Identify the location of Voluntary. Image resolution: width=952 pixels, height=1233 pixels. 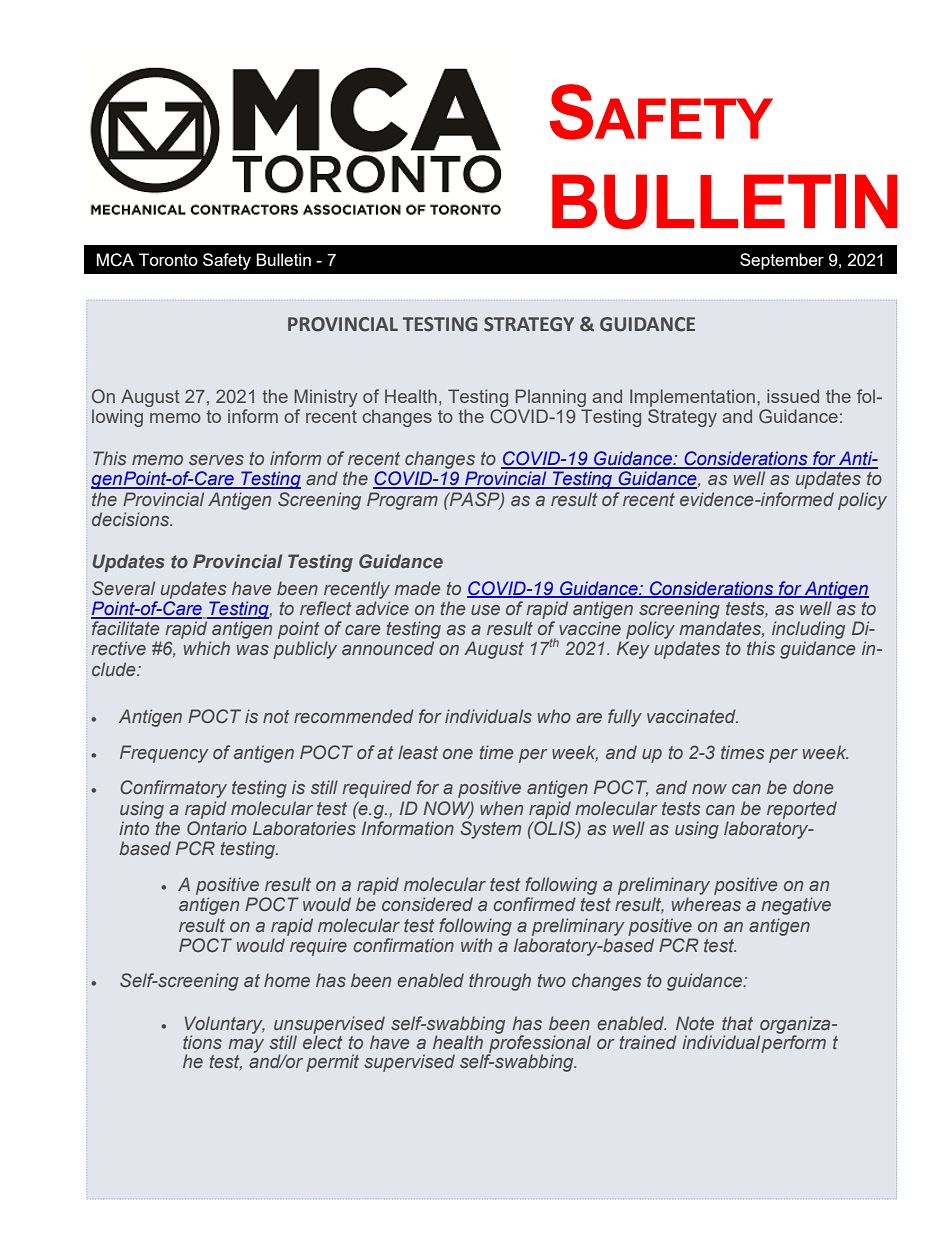
(225, 1026).
